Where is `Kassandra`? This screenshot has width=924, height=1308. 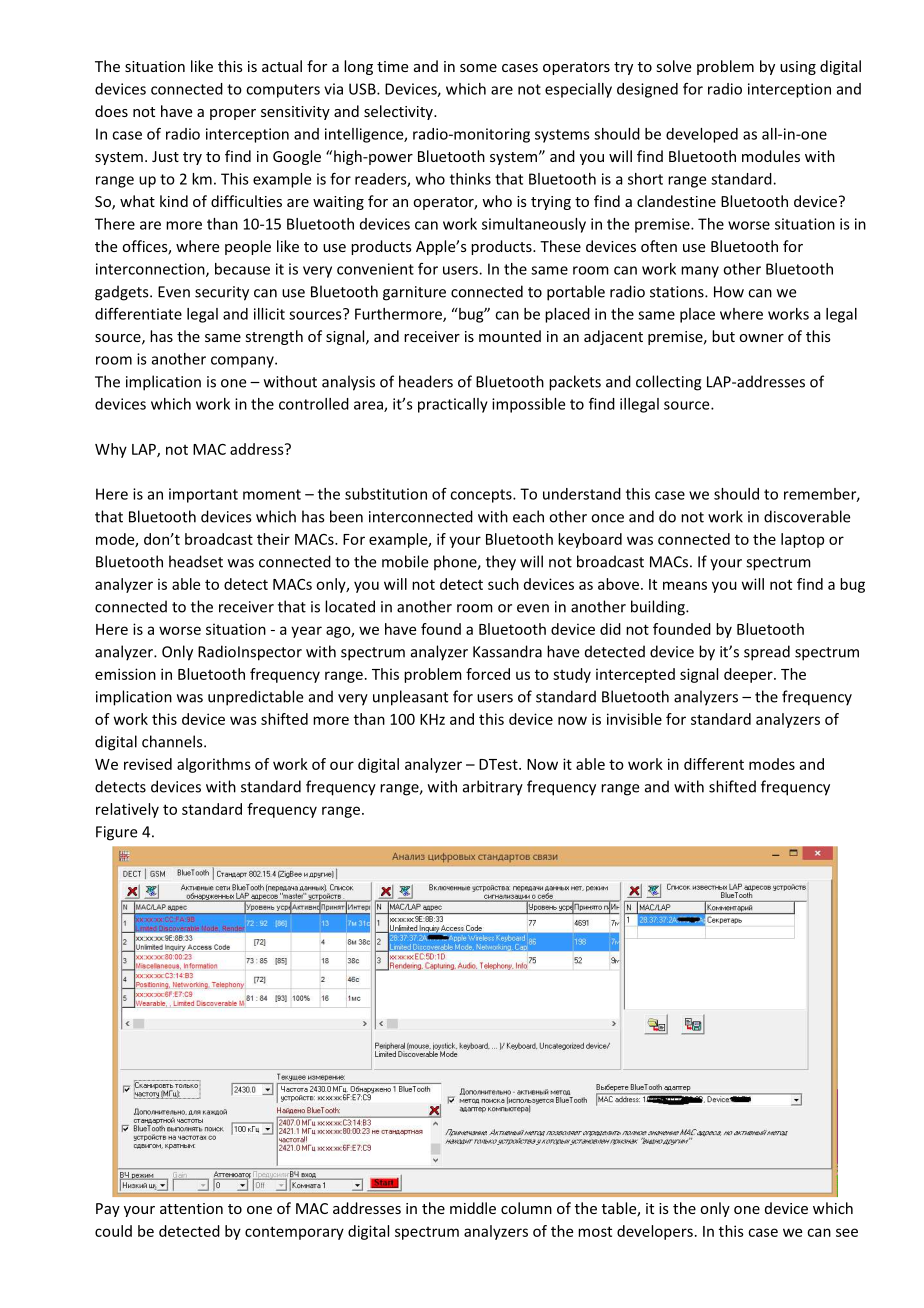
Kassandra is located at coordinates (507, 651).
